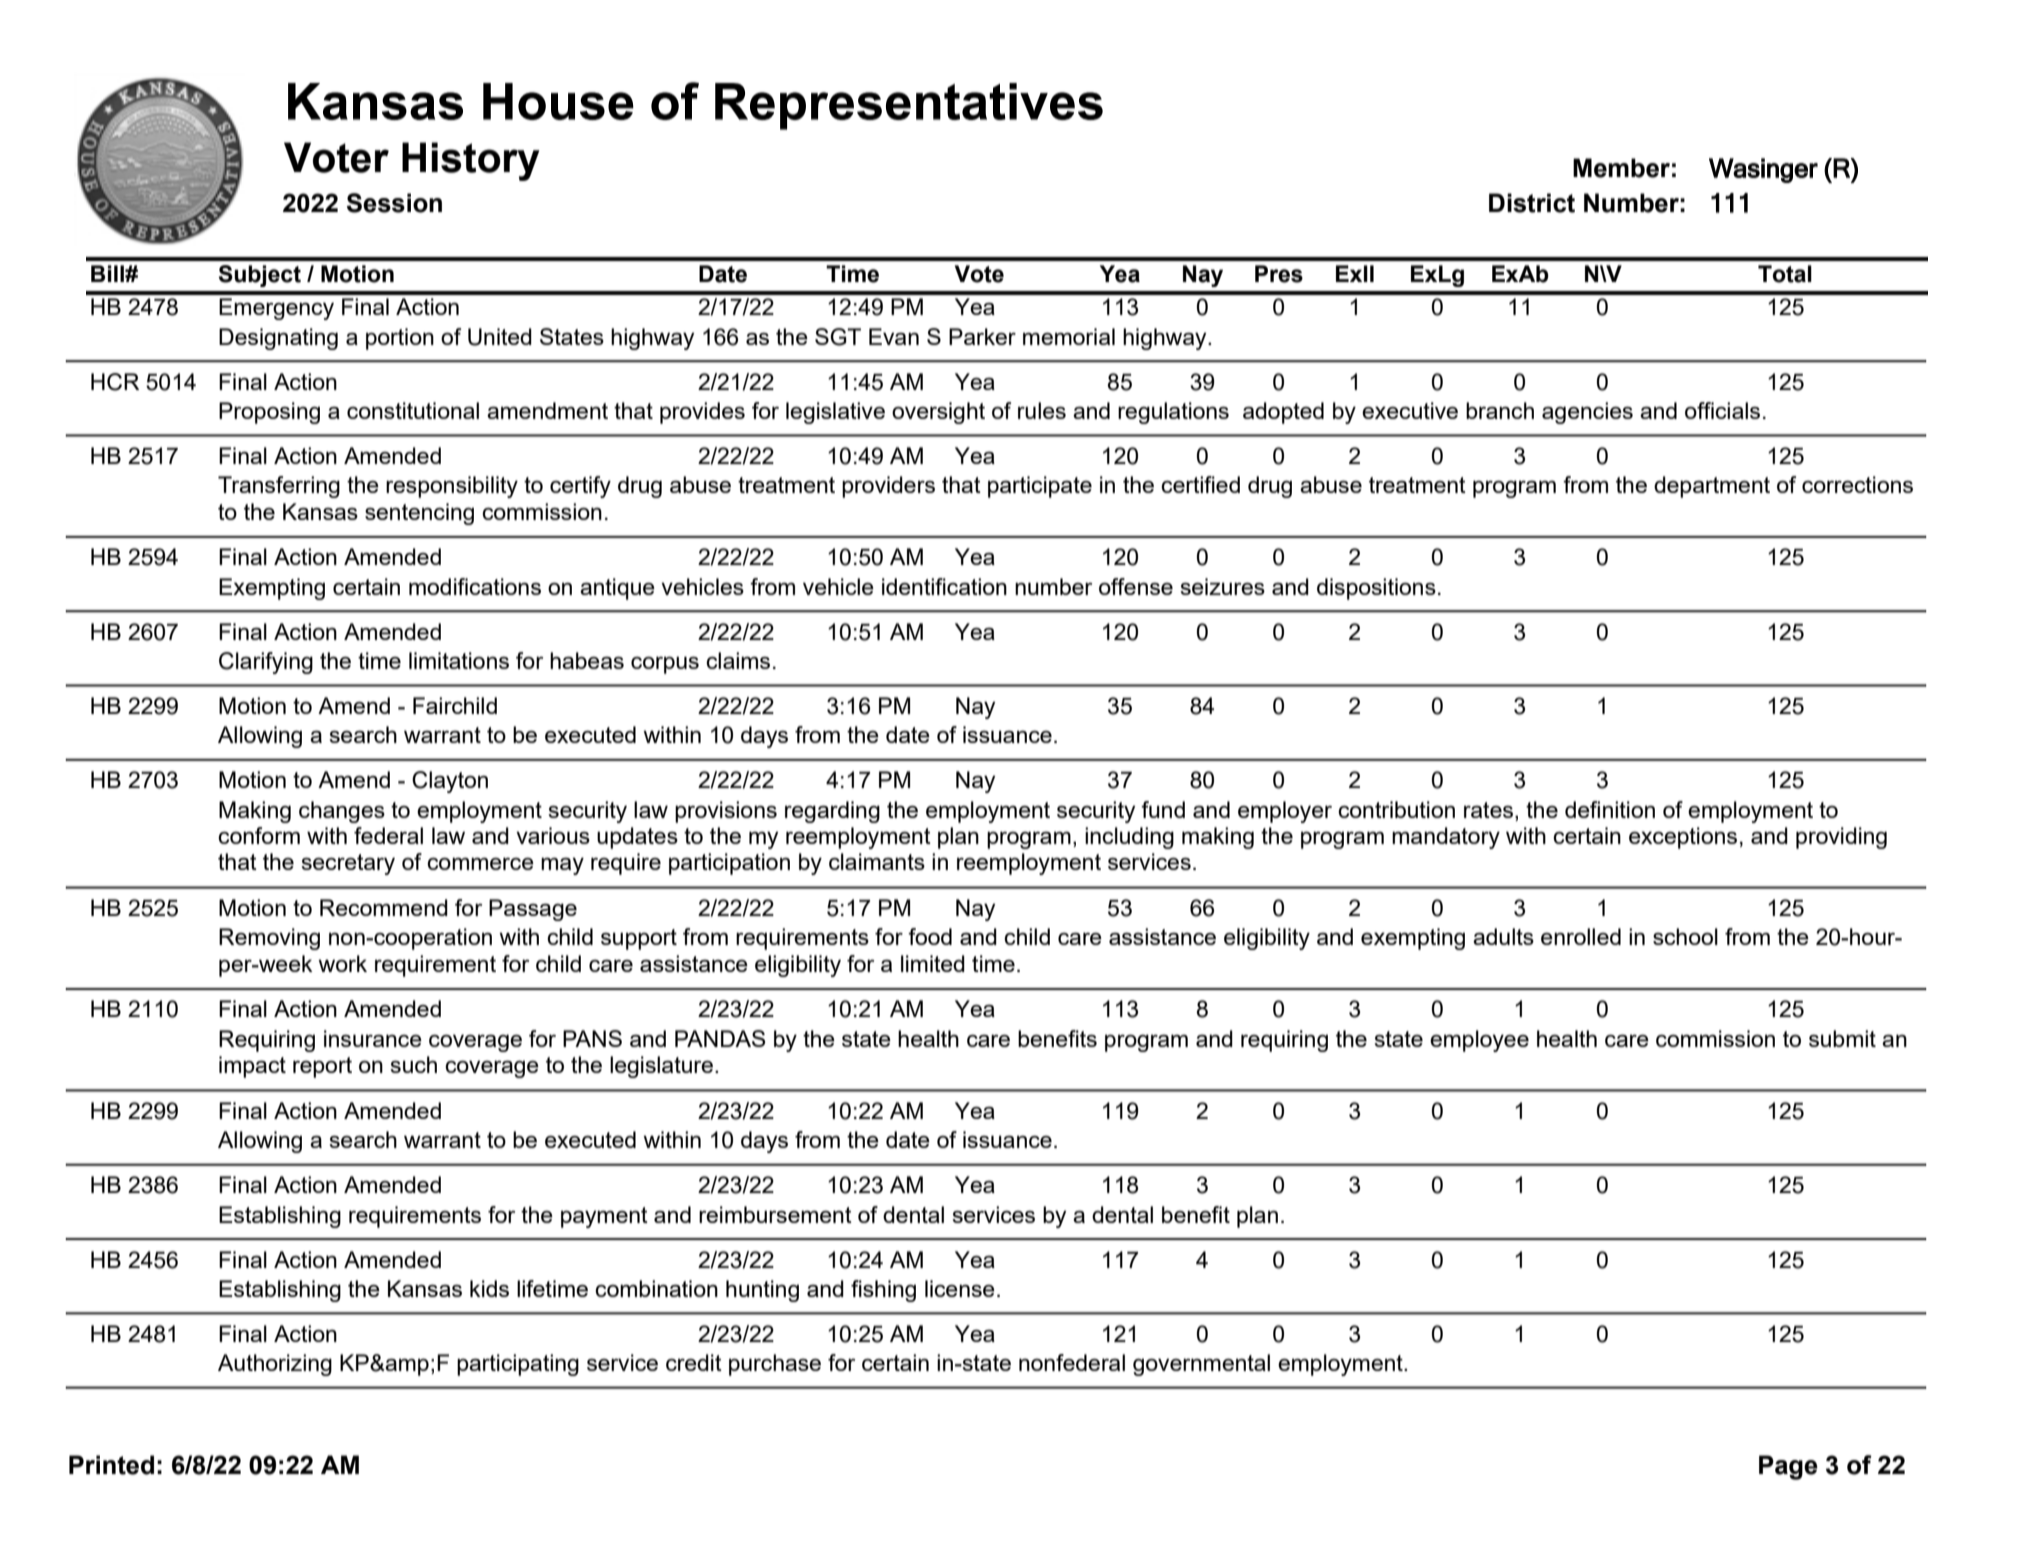  Describe the element at coordinates (558, 101) in the page. I see `House` at that location.
